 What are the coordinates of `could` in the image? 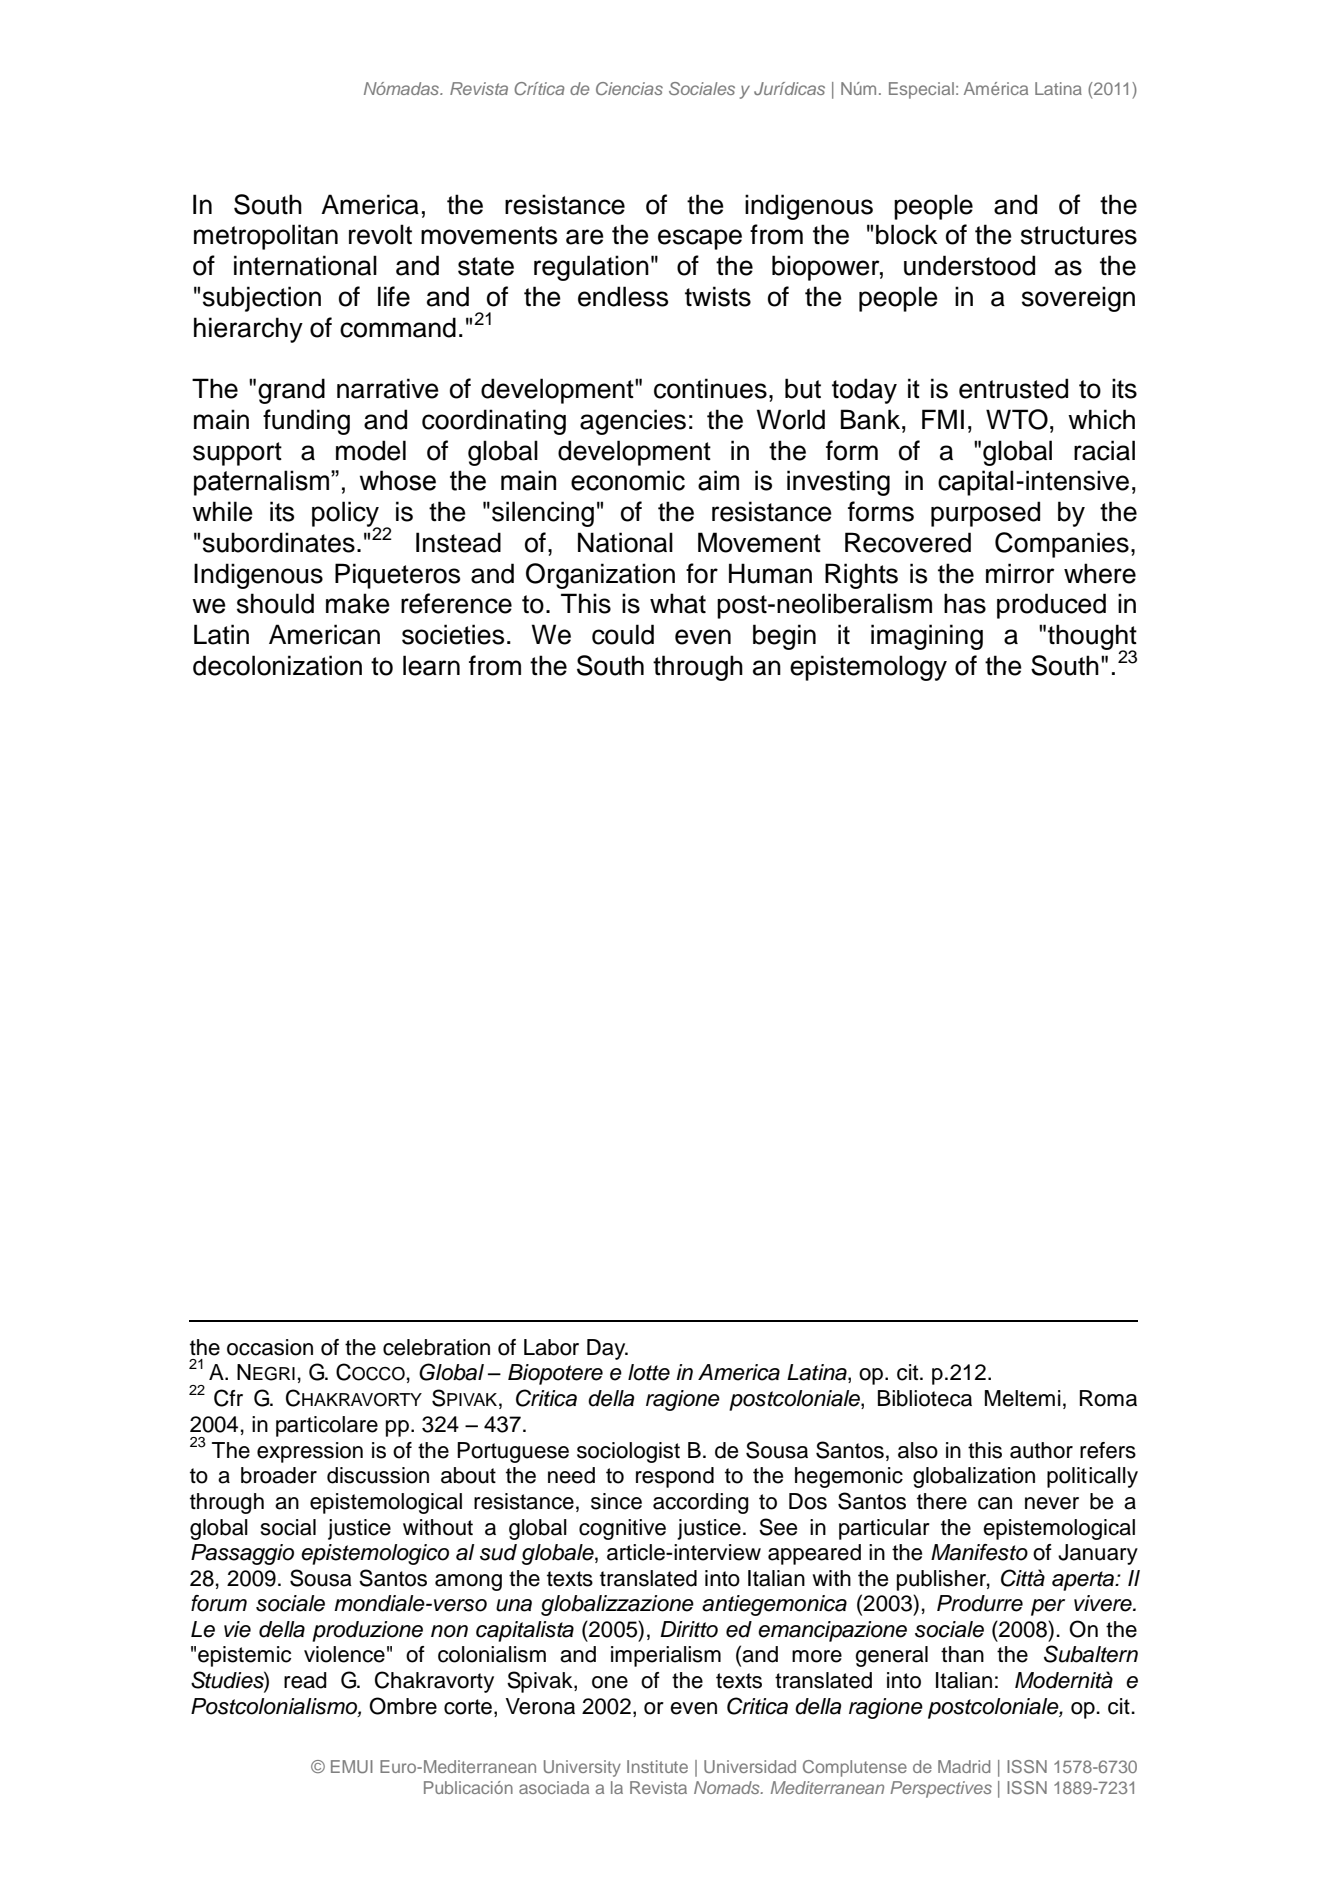 It's located at (623, 634).
